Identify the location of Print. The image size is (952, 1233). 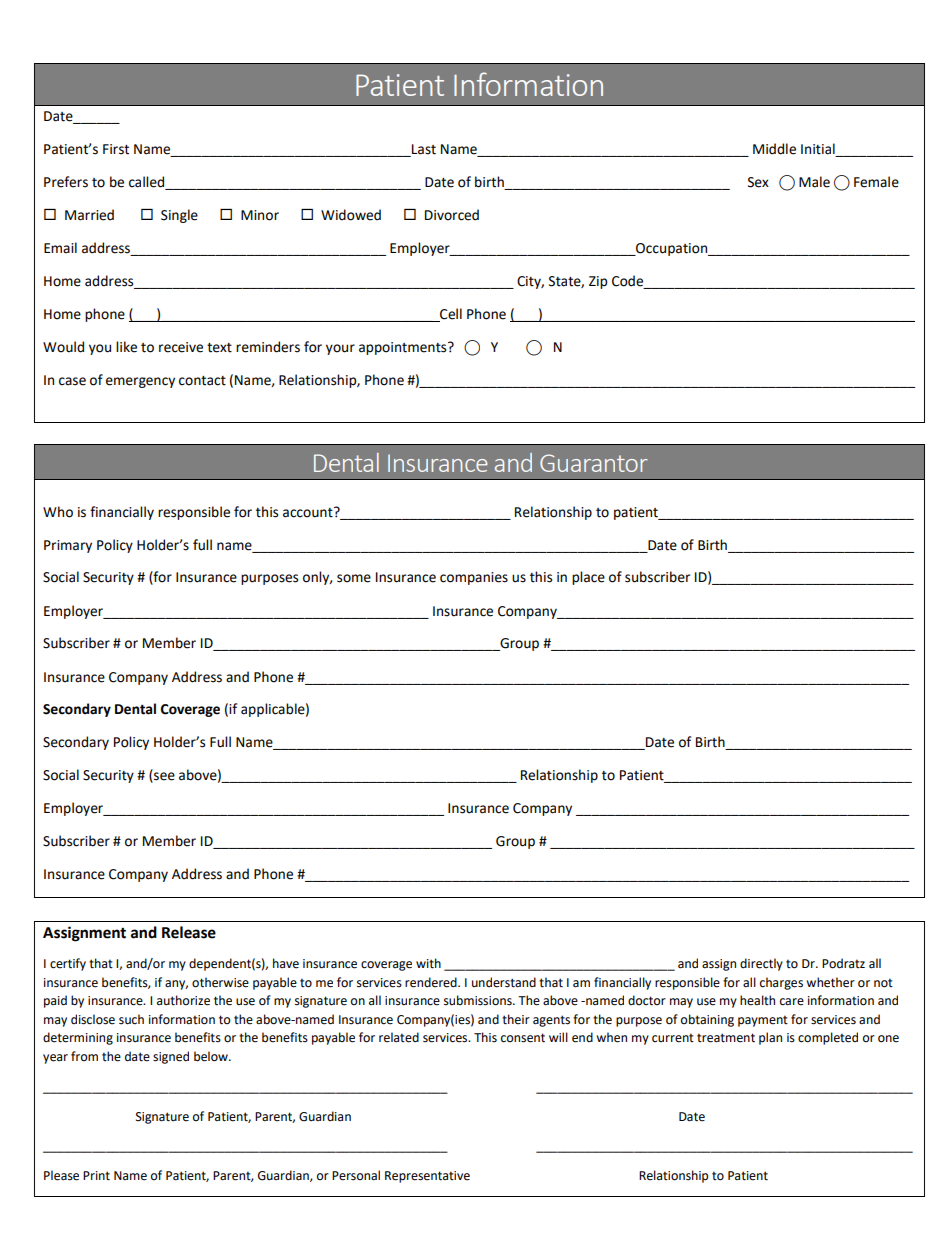
(96, 1176).
